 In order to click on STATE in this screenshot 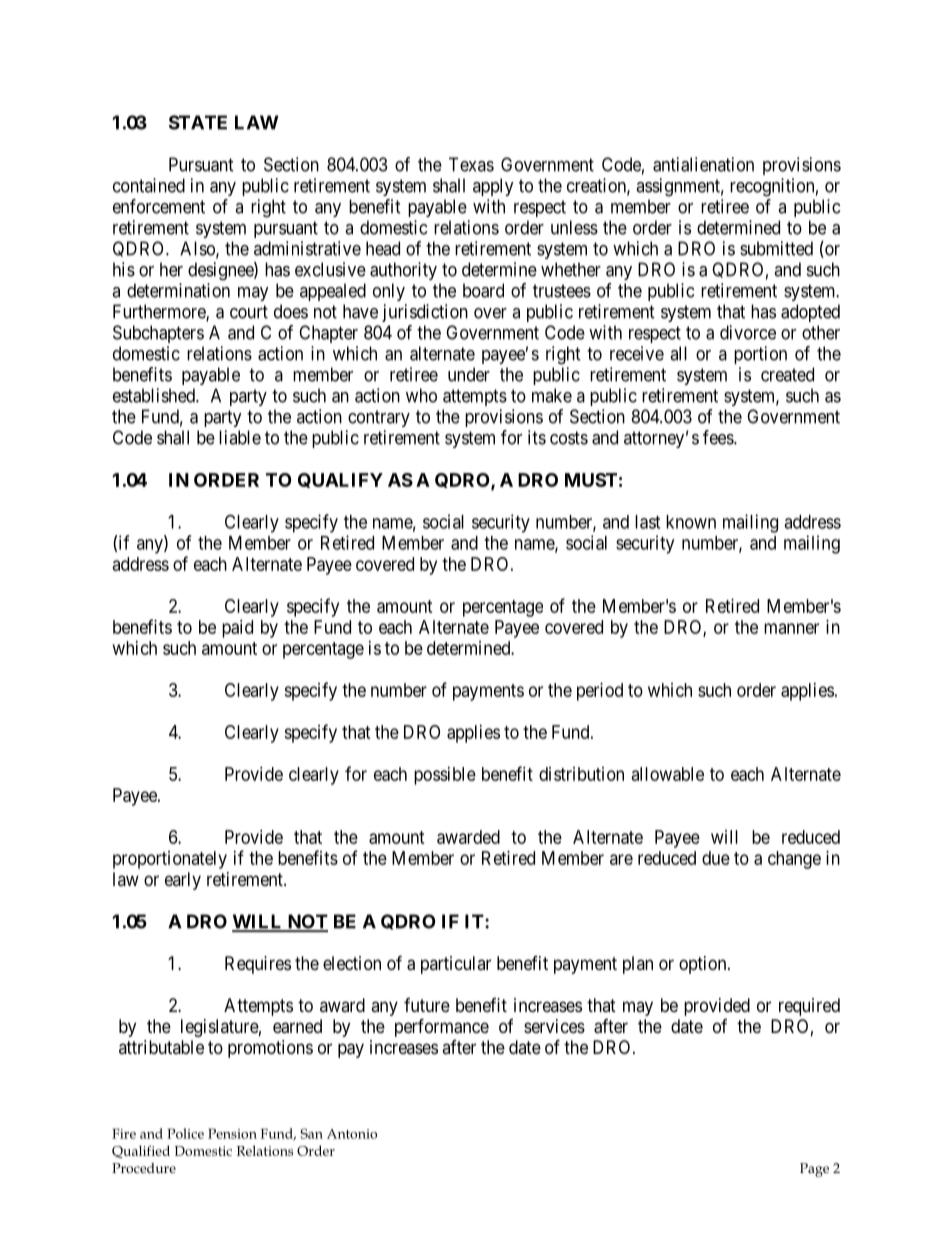, I will do `click(198, 122)`.
